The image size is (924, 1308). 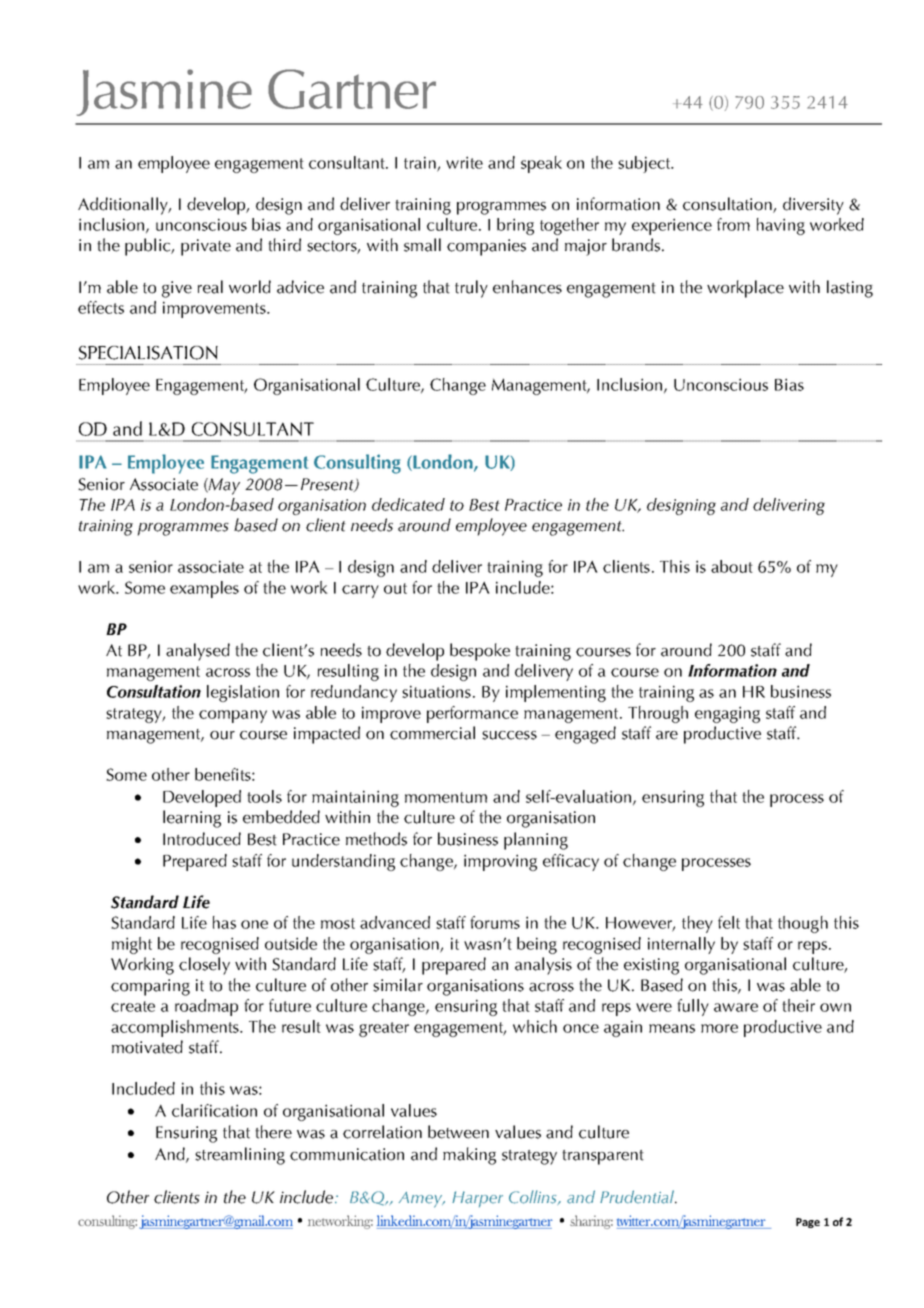 I want to click on having, so click(x=781, y=226).
